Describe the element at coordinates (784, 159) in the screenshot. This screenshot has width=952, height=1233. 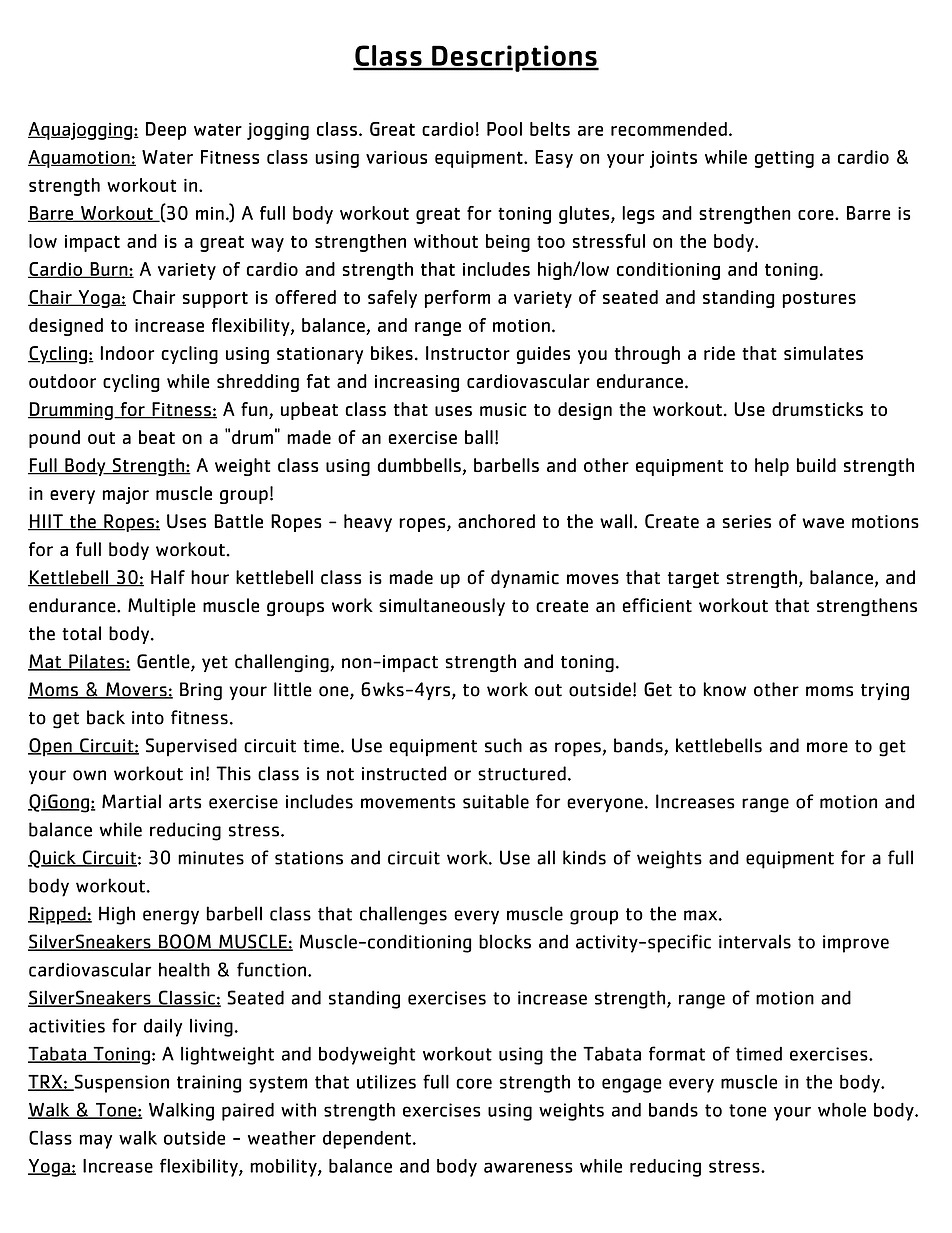
I see `getting` at that location.
